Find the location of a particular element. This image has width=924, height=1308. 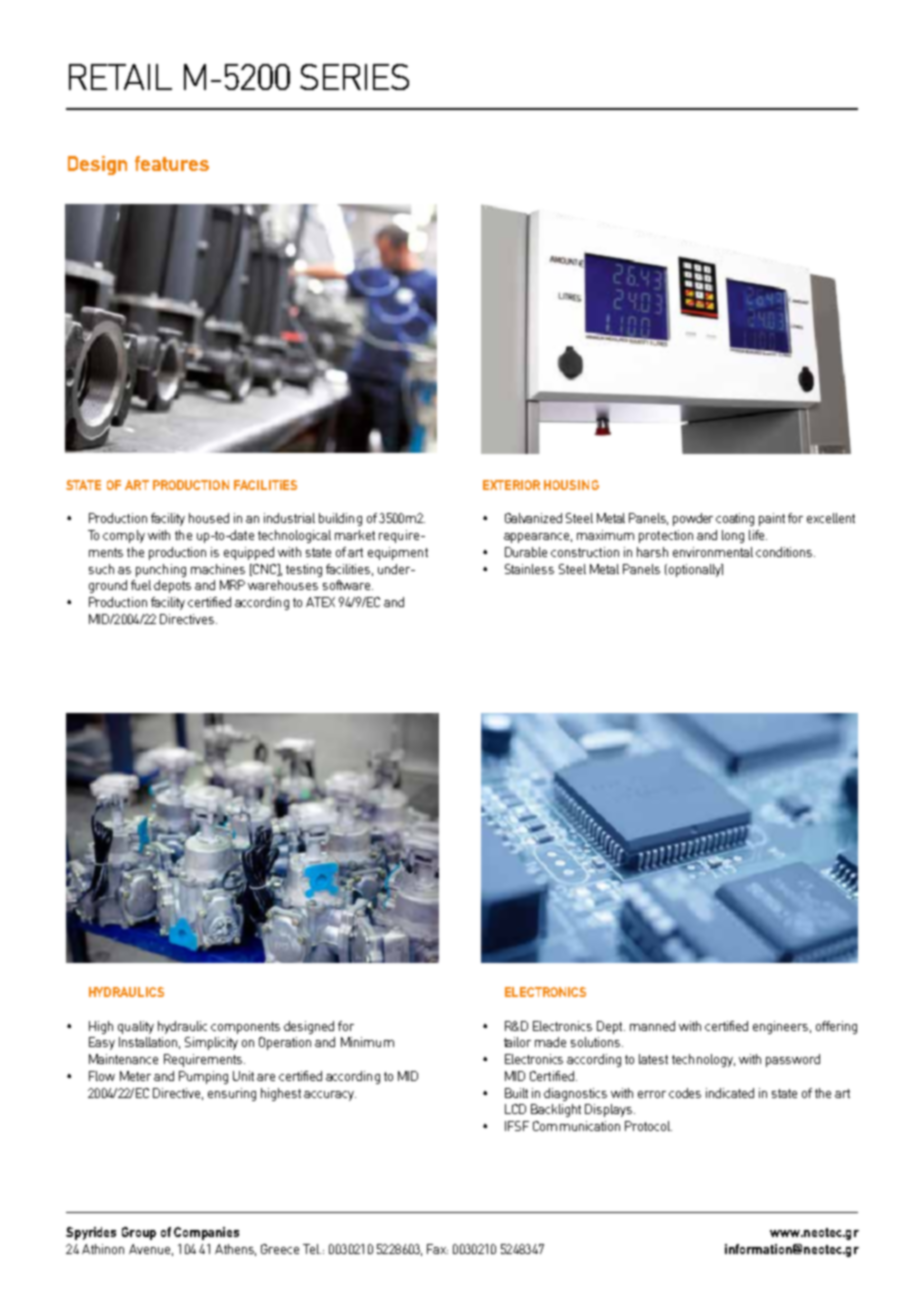

offering is located at coordinates (836, 1027).
